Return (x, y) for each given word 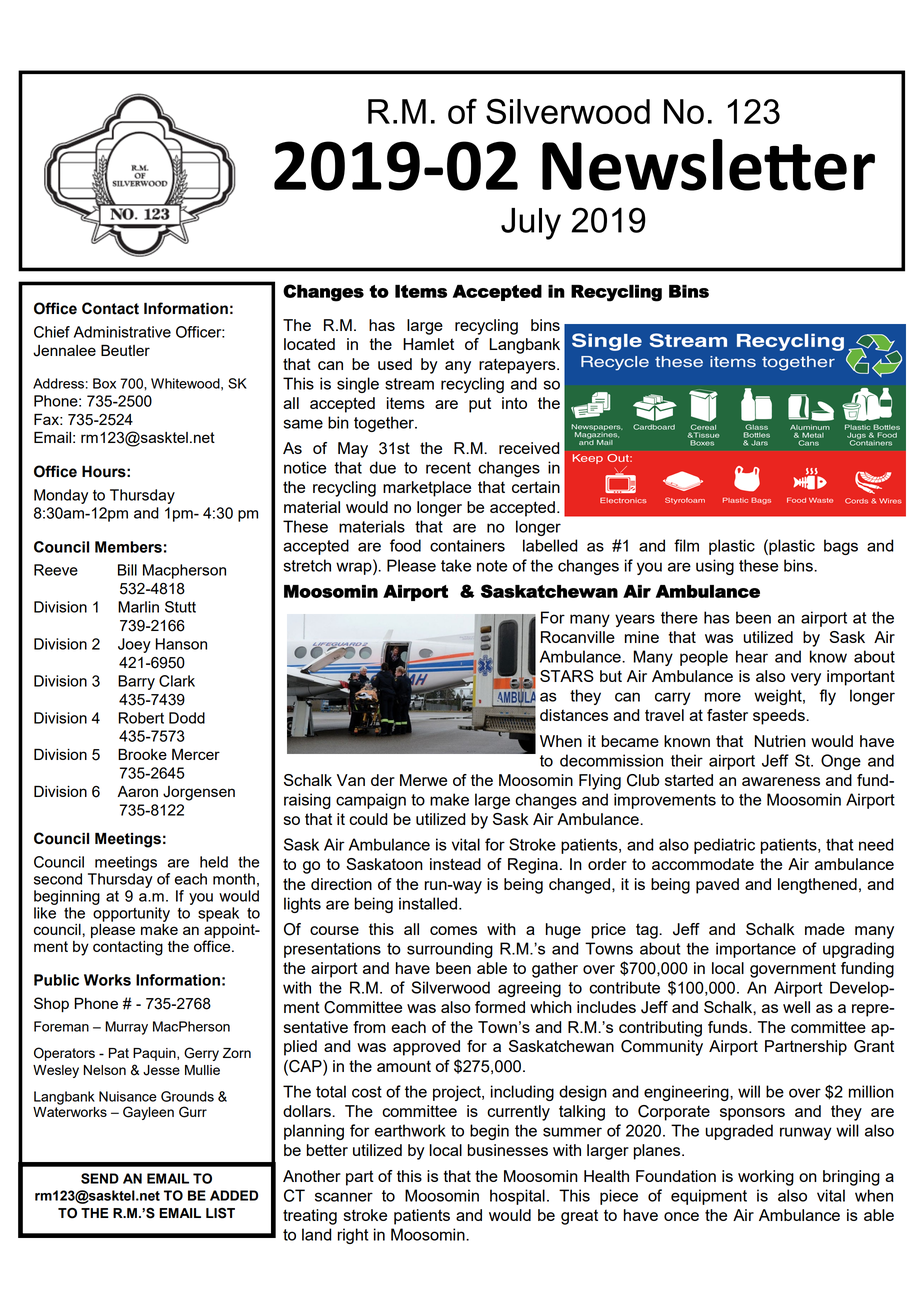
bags (841, 547)
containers (467, 545)
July (531, 224)
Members (128, 547)
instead (455, 864)
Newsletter (708, 165)
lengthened (817, 886)
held (214, 862)
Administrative (122, 332)
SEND (100, 1178)
